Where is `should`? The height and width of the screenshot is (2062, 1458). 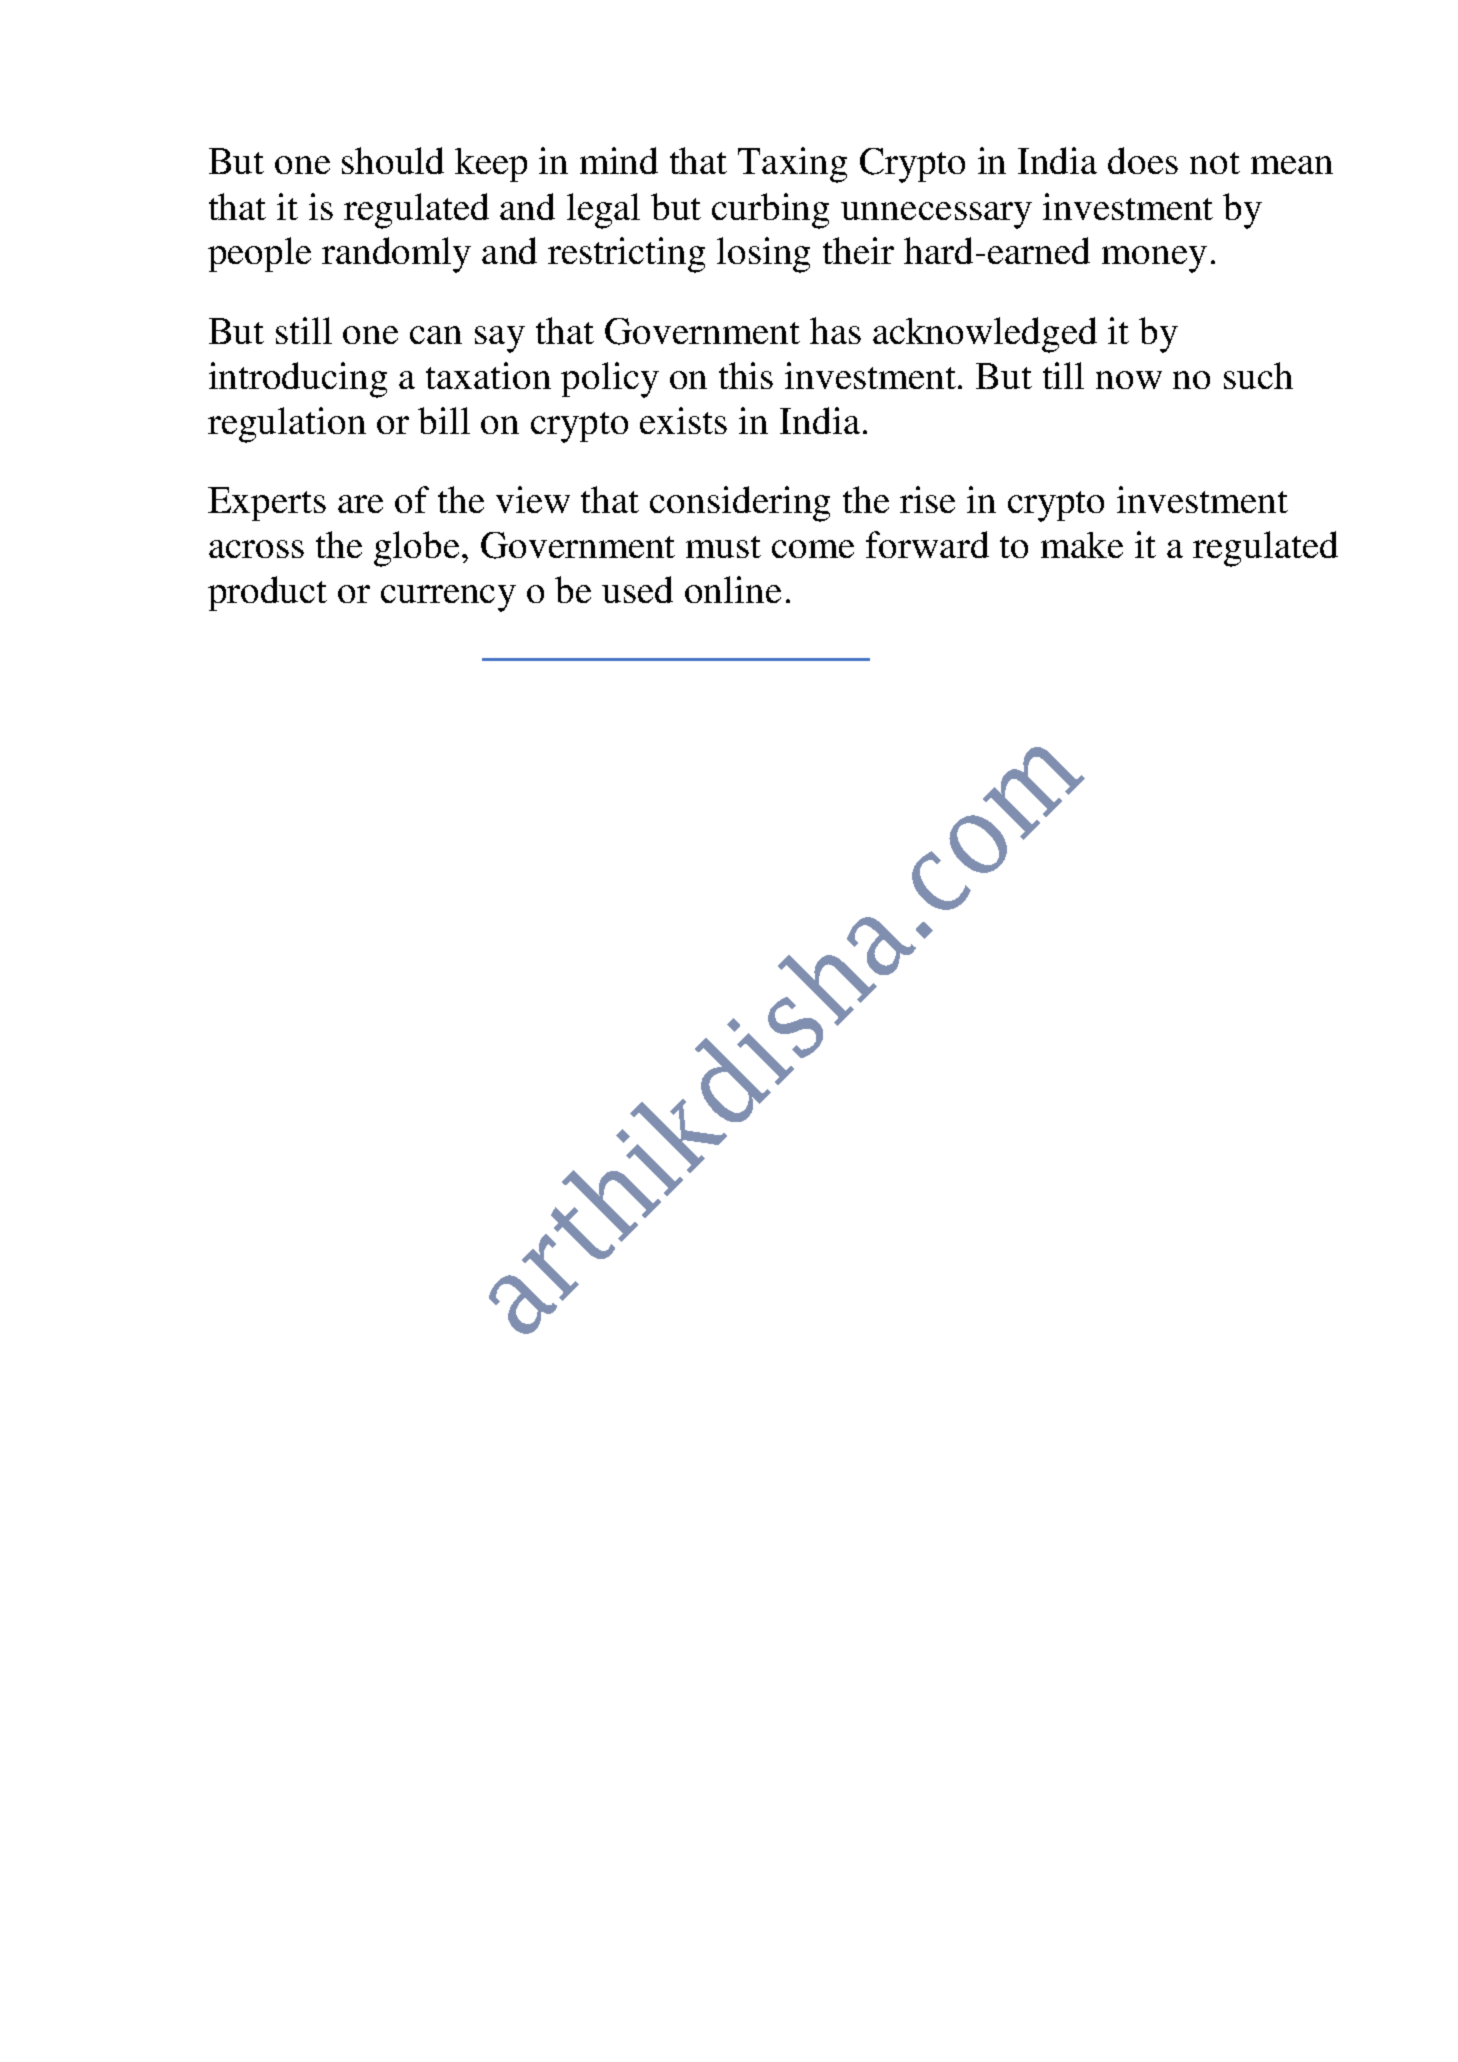 should is located at coordinates (393, 160).
